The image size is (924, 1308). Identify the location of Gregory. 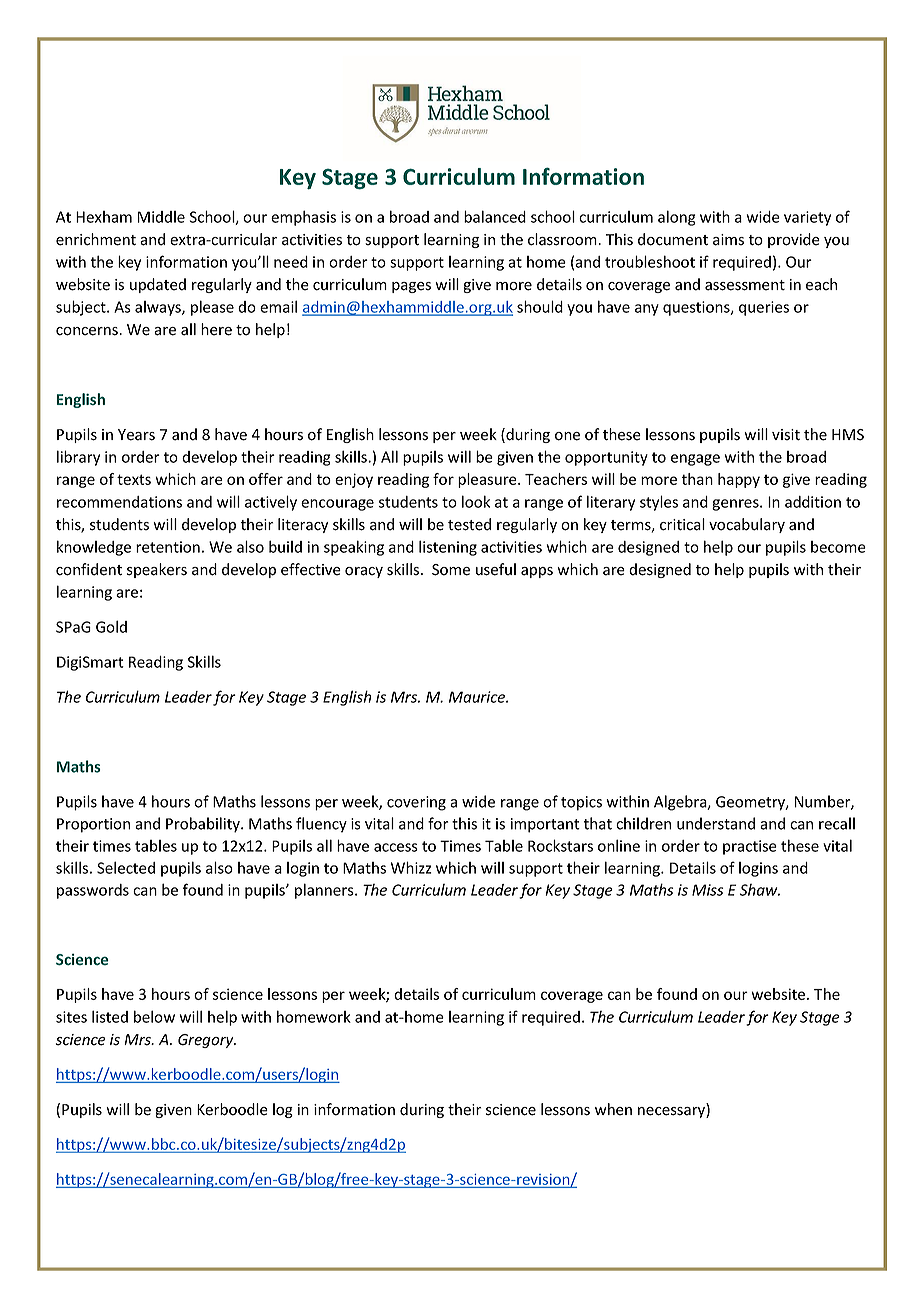
(207, 1041).
